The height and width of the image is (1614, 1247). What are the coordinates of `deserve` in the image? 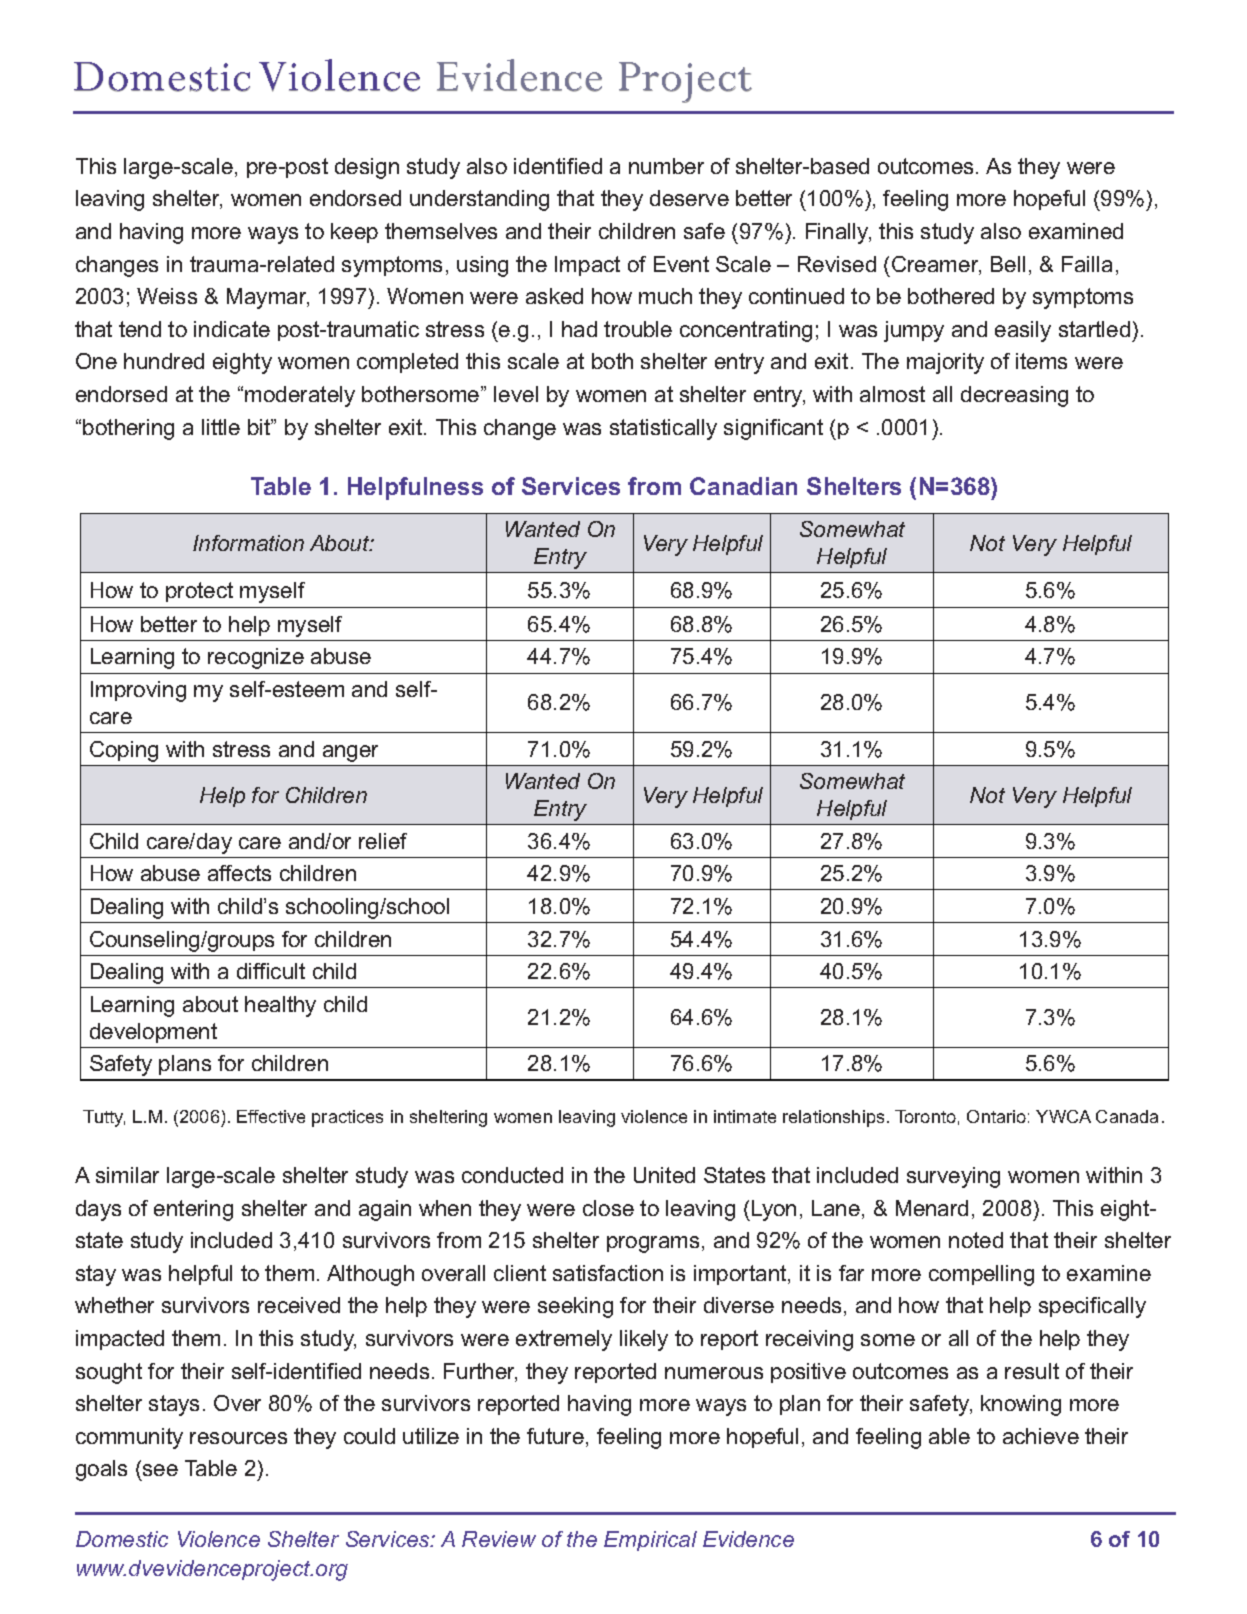 It's located at (689, 198).
